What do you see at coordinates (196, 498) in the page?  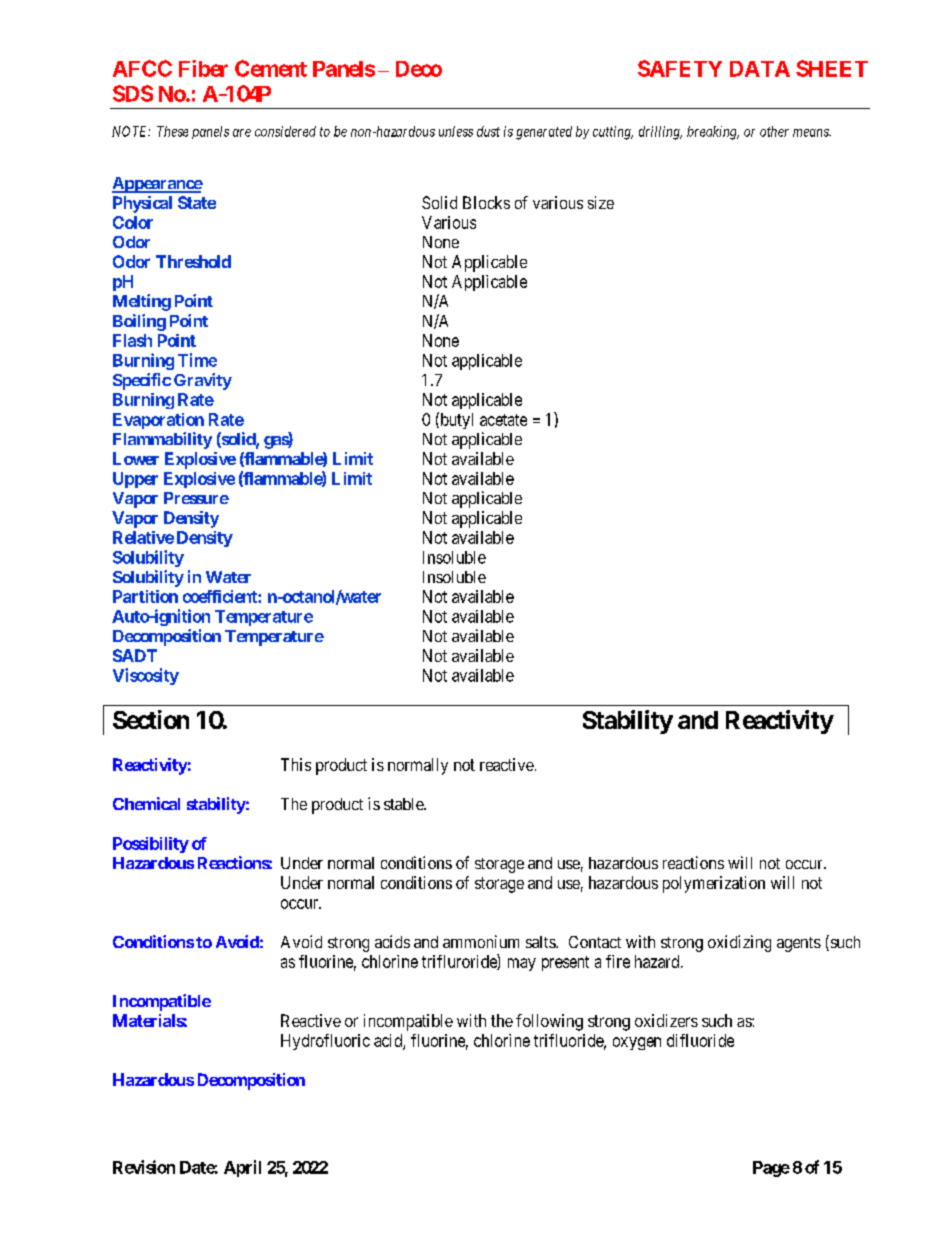 I see `Pressure` at bounding box center [196, 498].
